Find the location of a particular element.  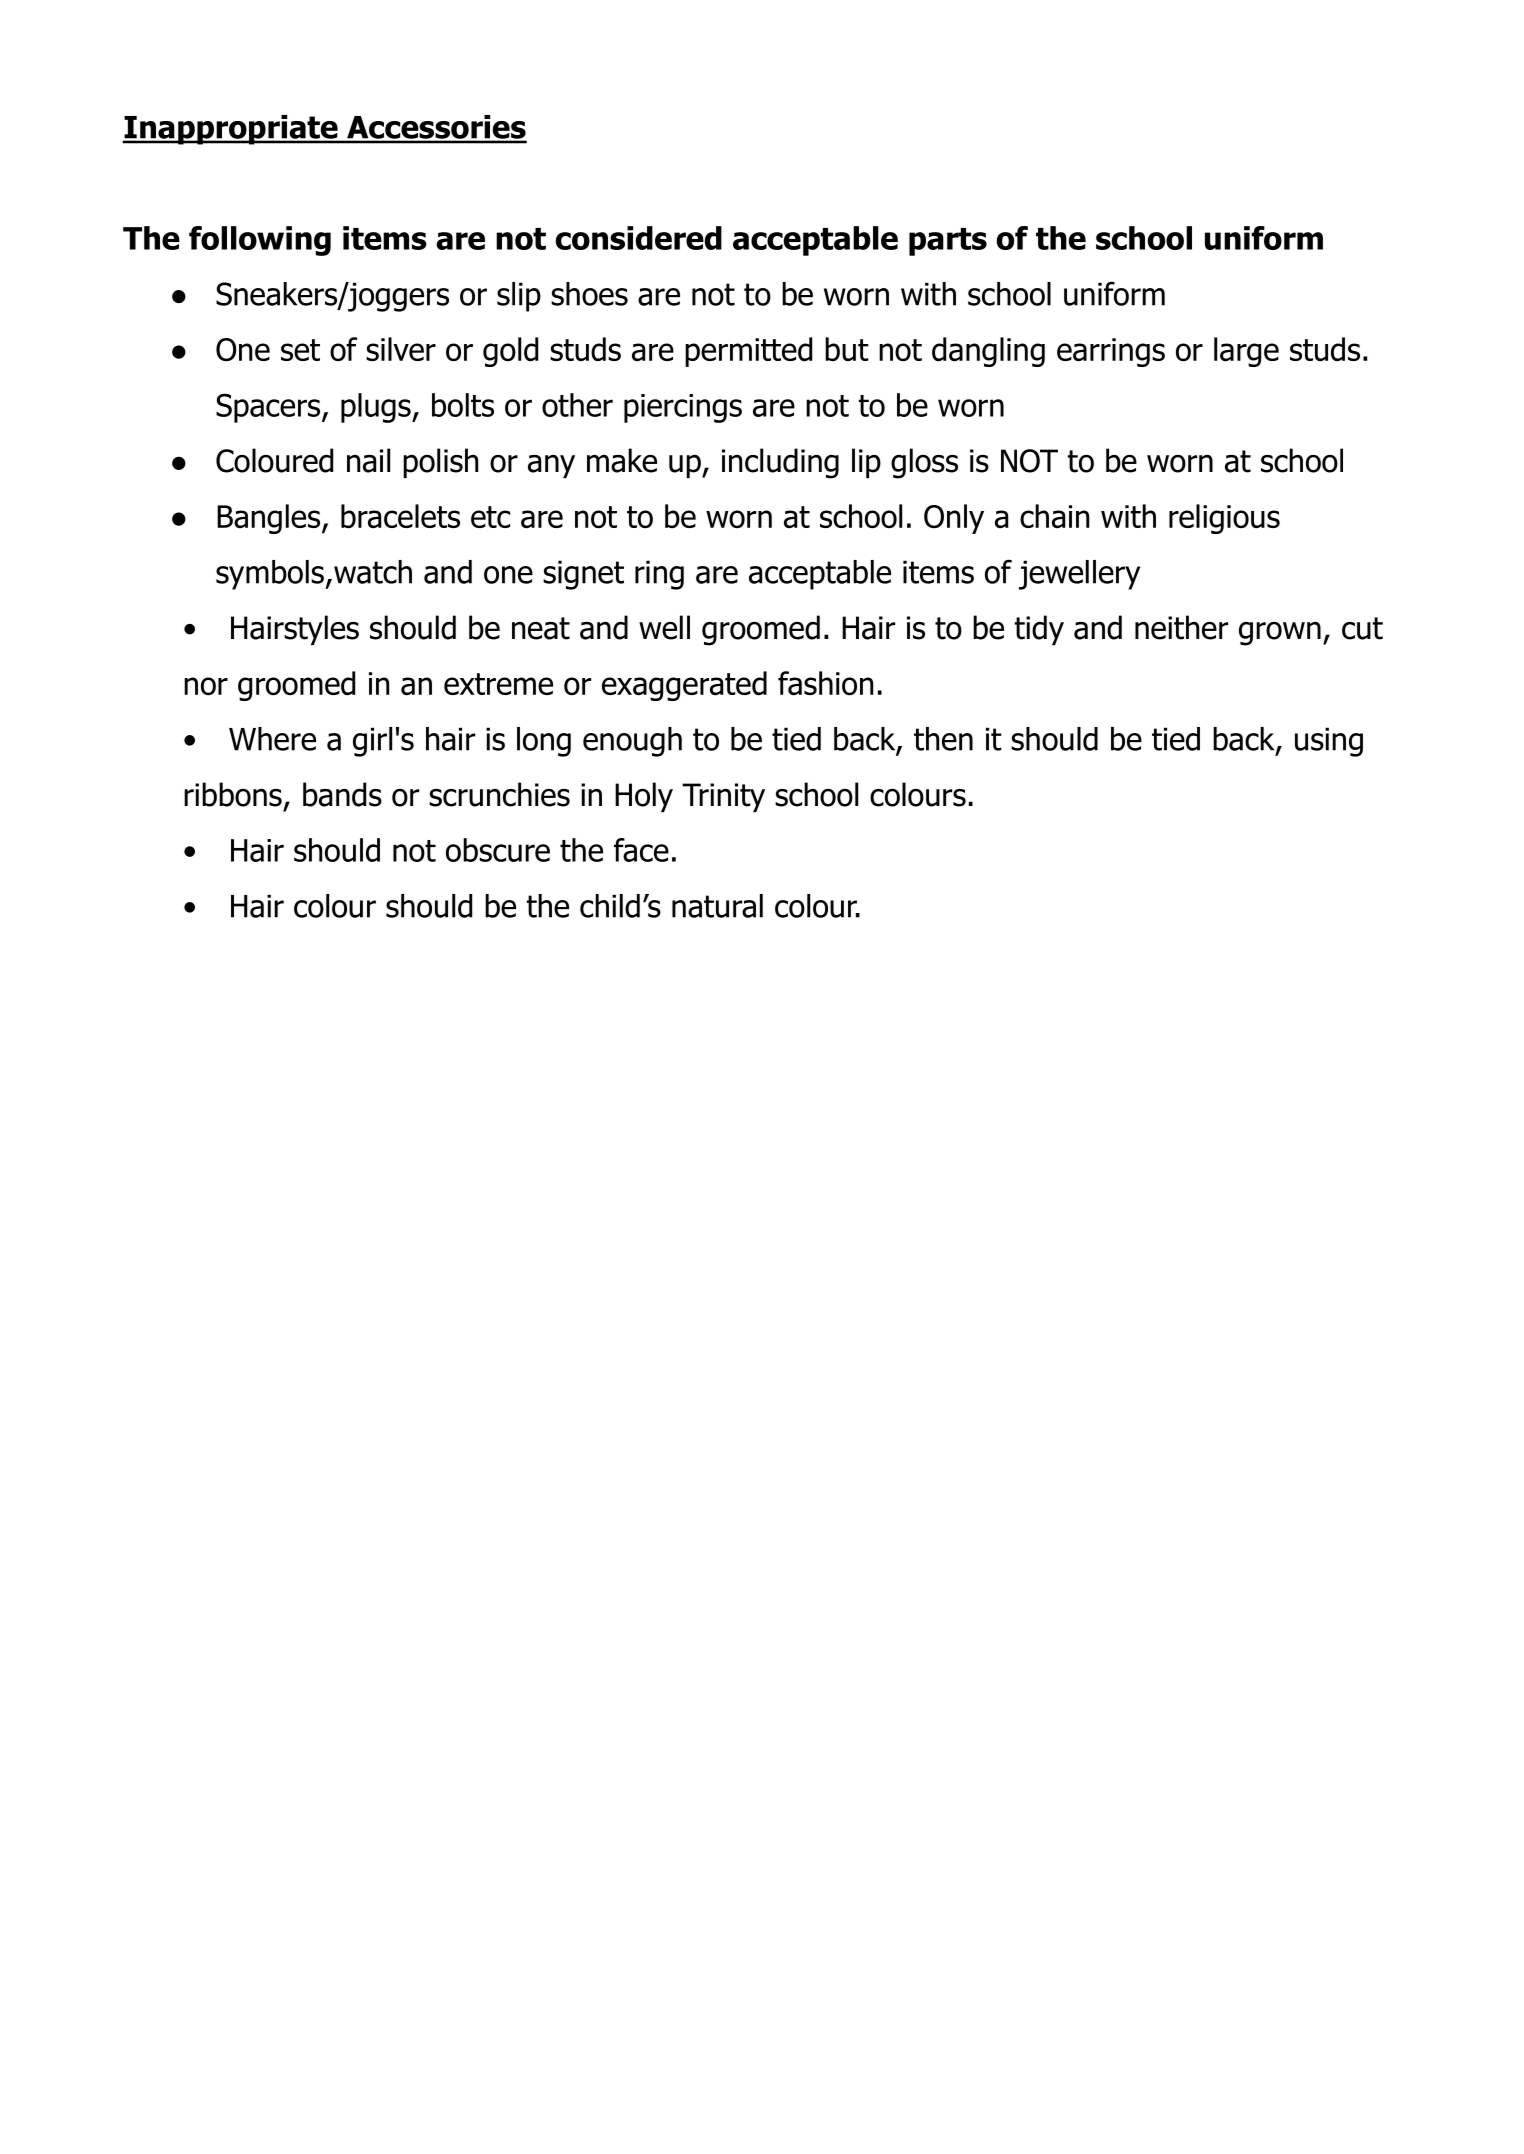

Bangles is located at coordinates (268, 519).
